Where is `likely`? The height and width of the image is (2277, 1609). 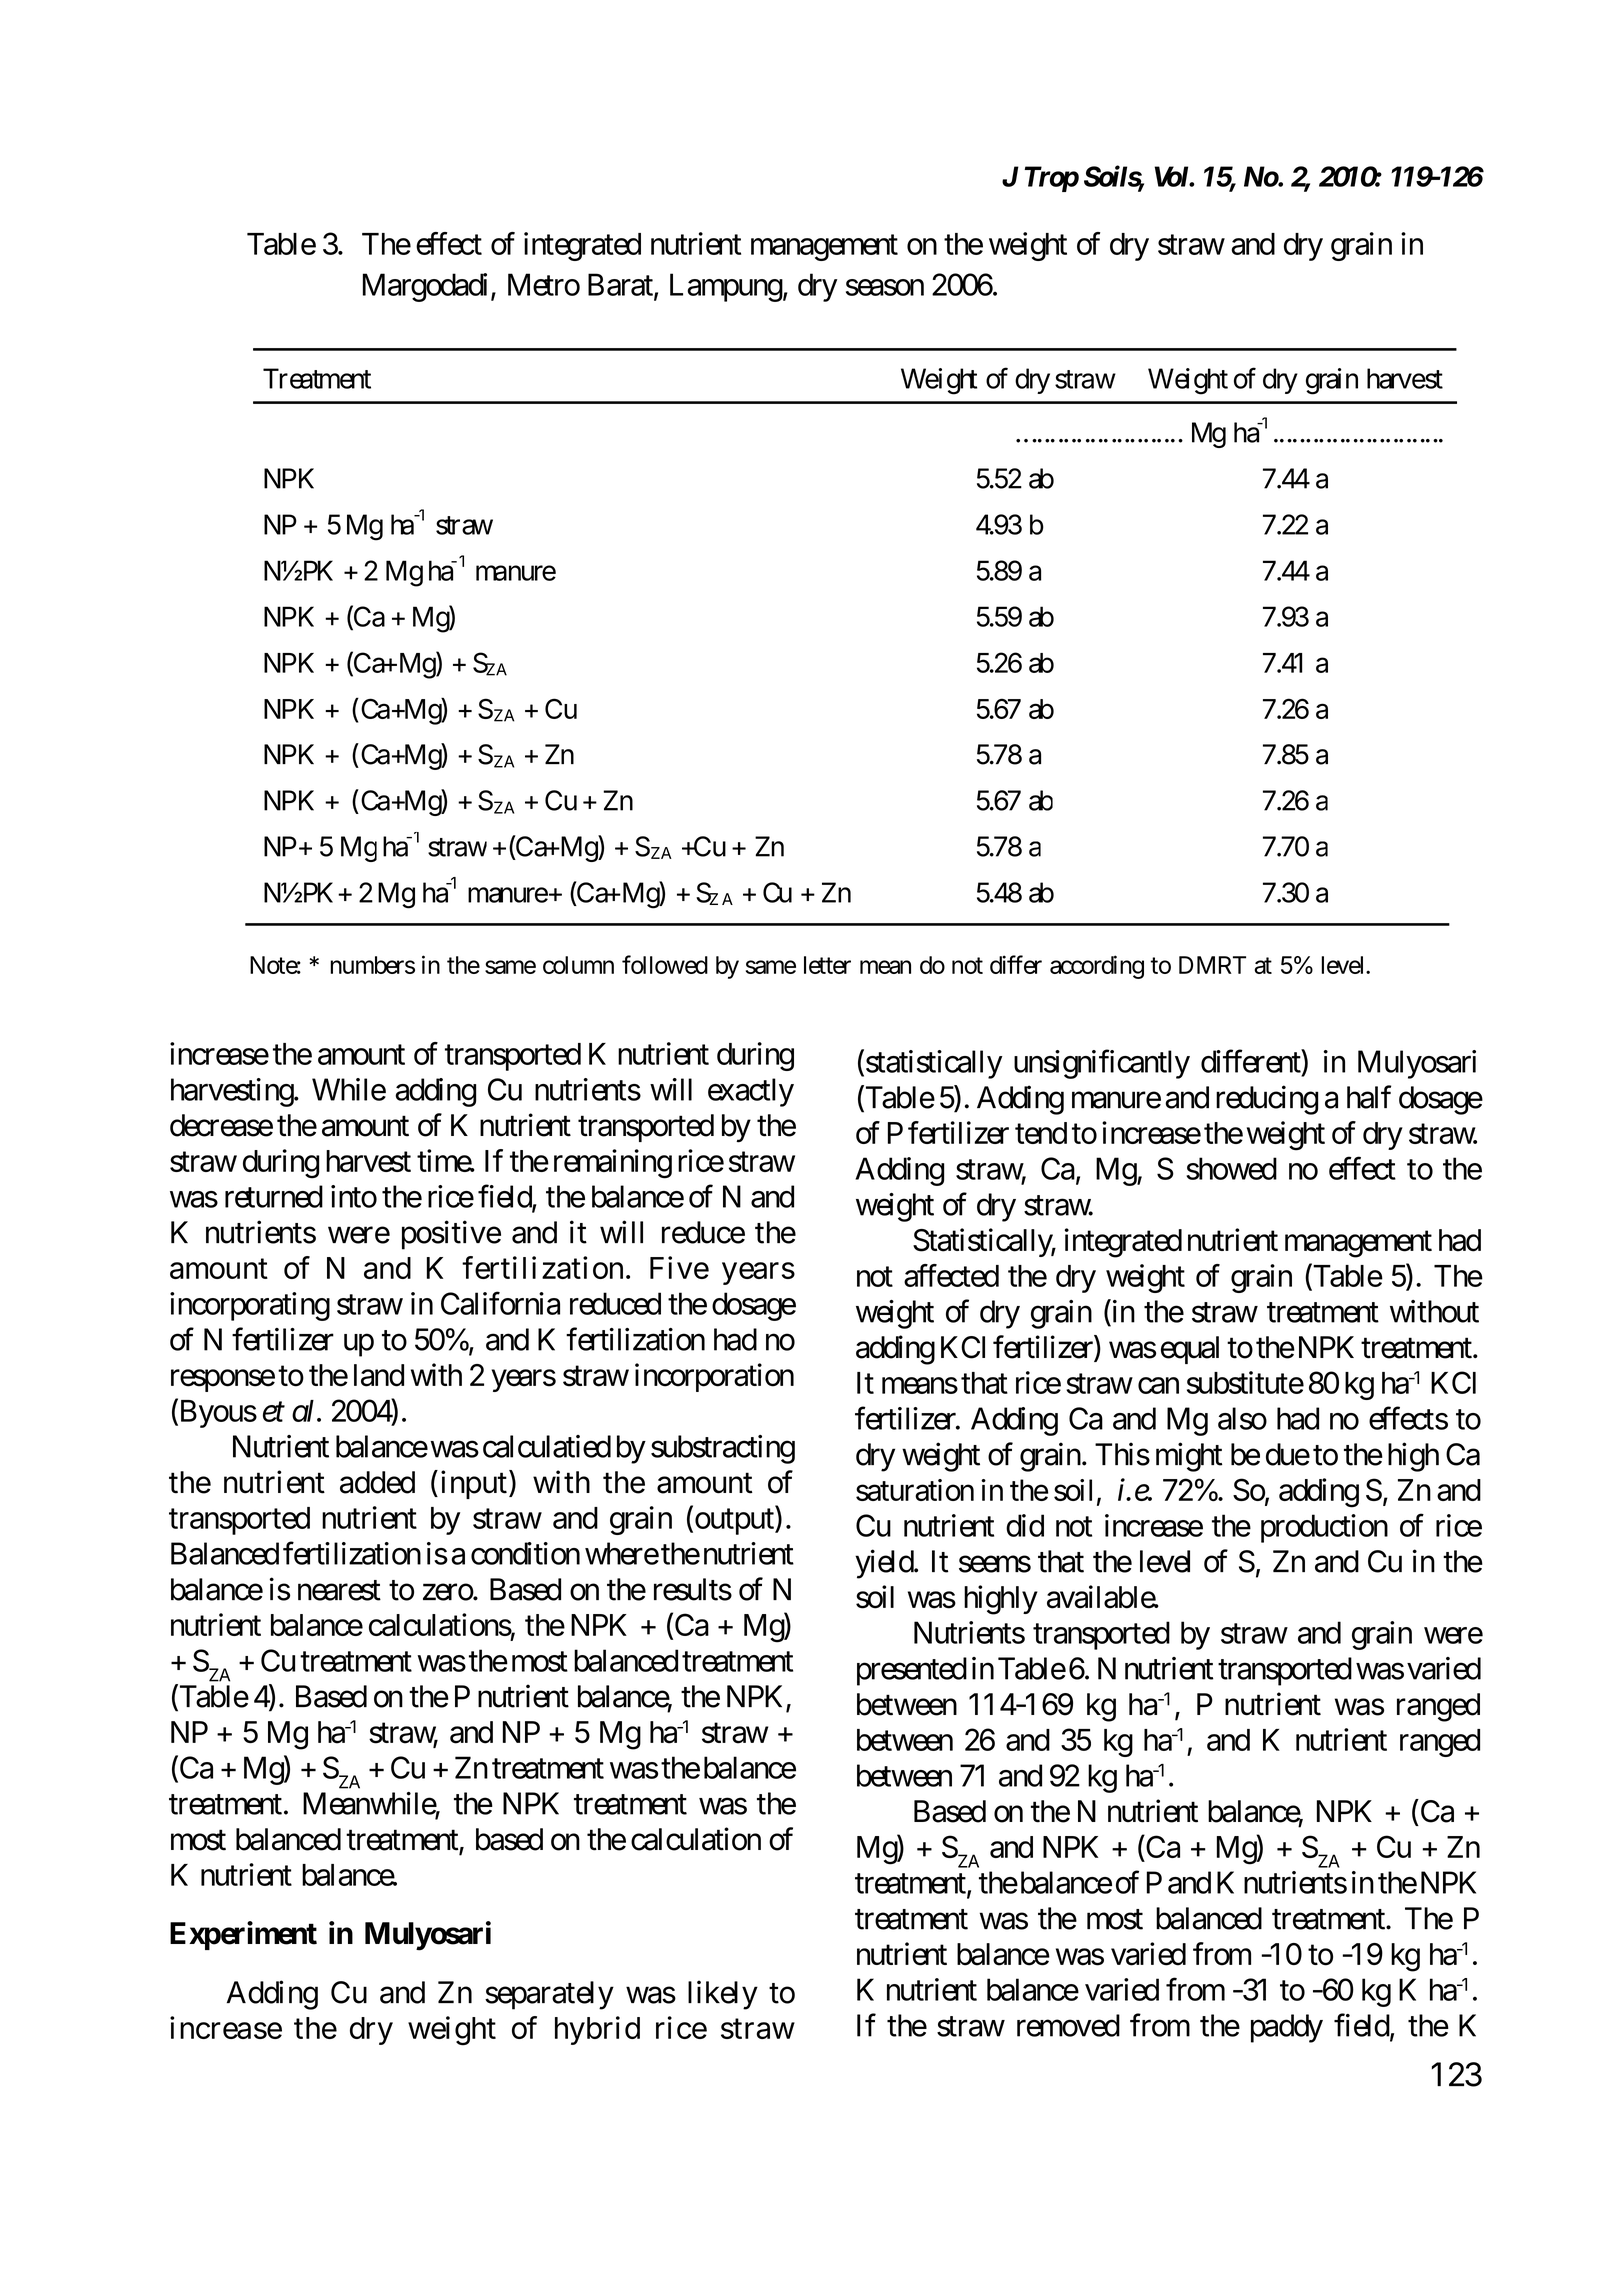
likely is located at coordinates (723, 1995).
